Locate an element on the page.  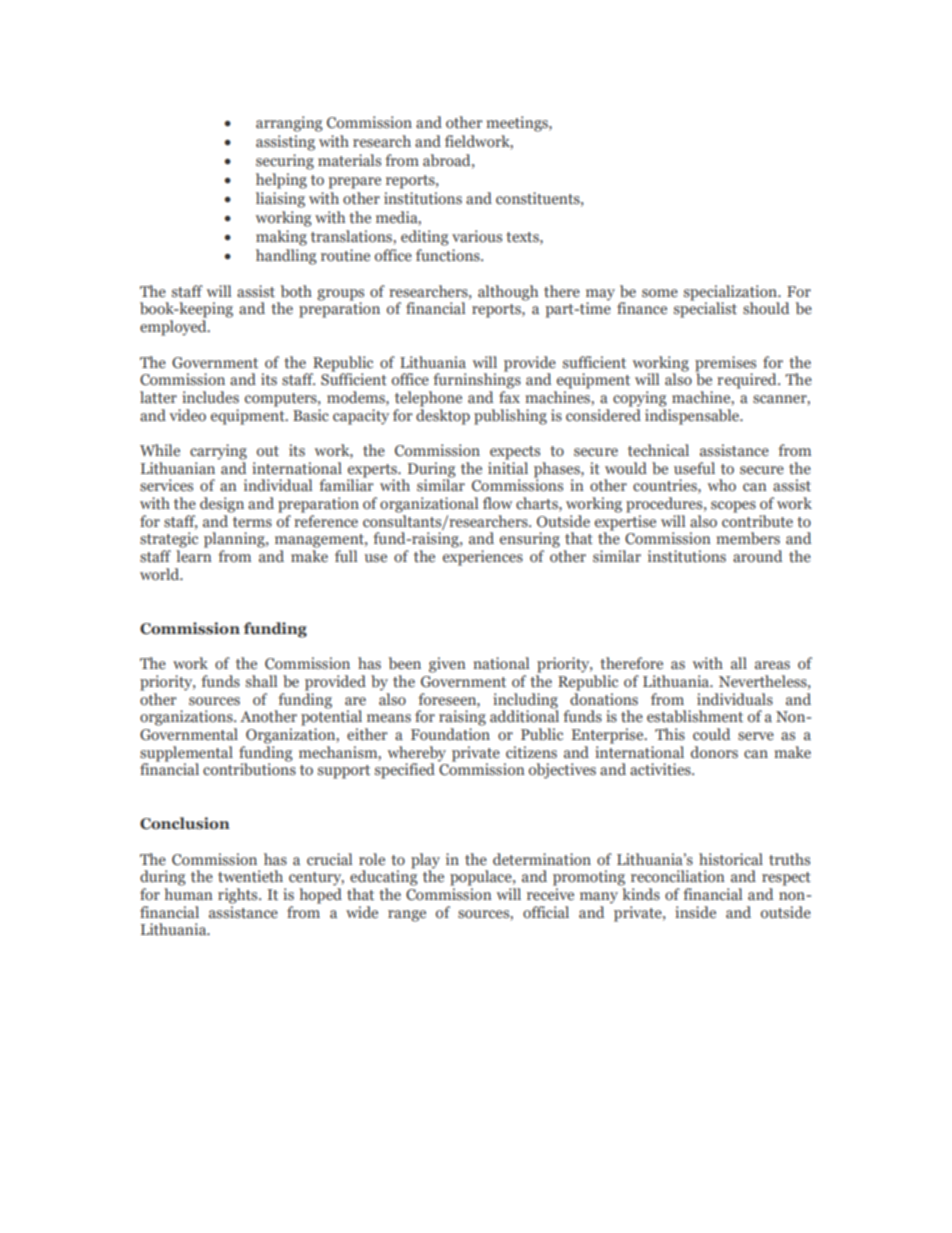
given is located at coordinates (447, 665).
